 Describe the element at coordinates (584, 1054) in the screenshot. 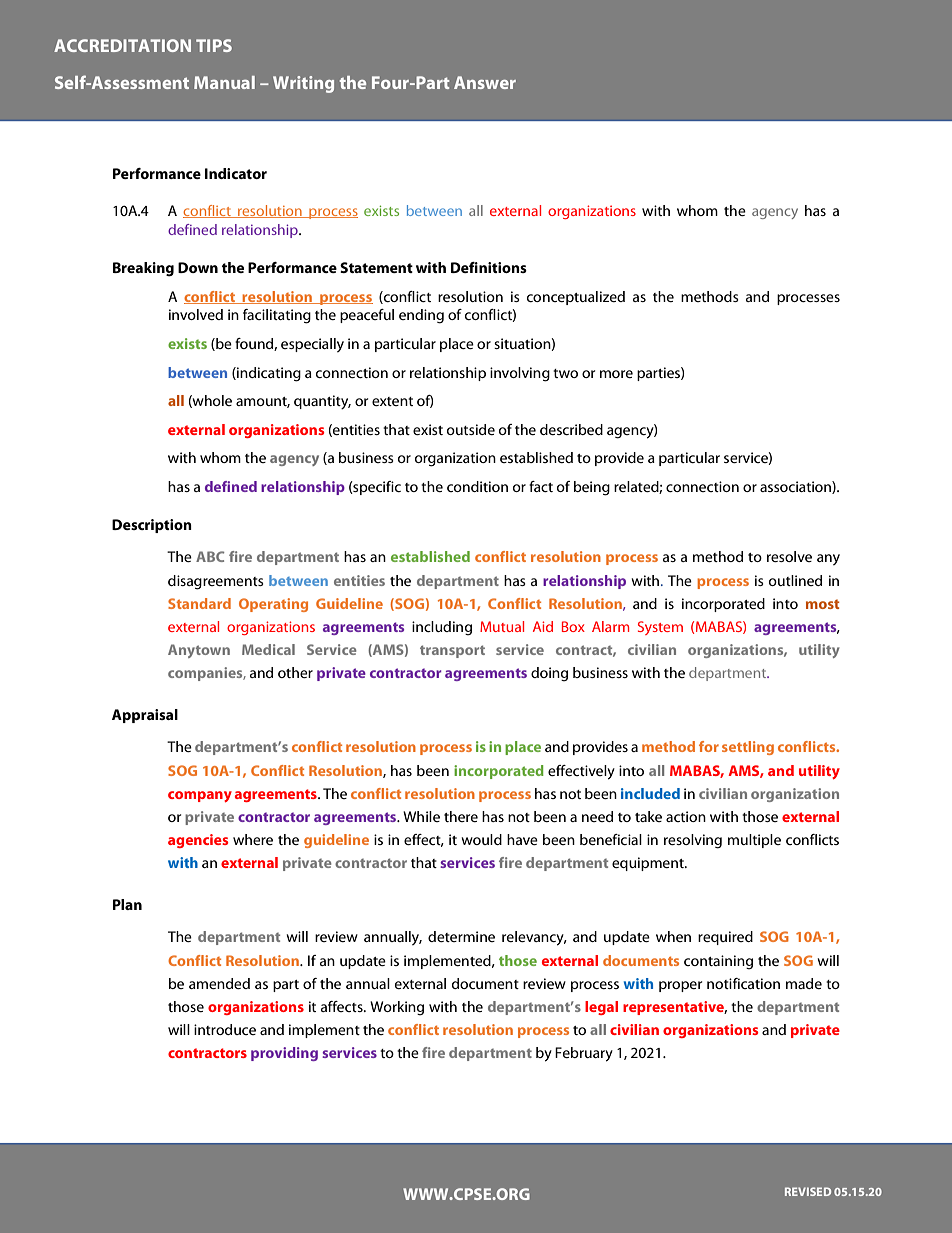

I see `February` at that location.
